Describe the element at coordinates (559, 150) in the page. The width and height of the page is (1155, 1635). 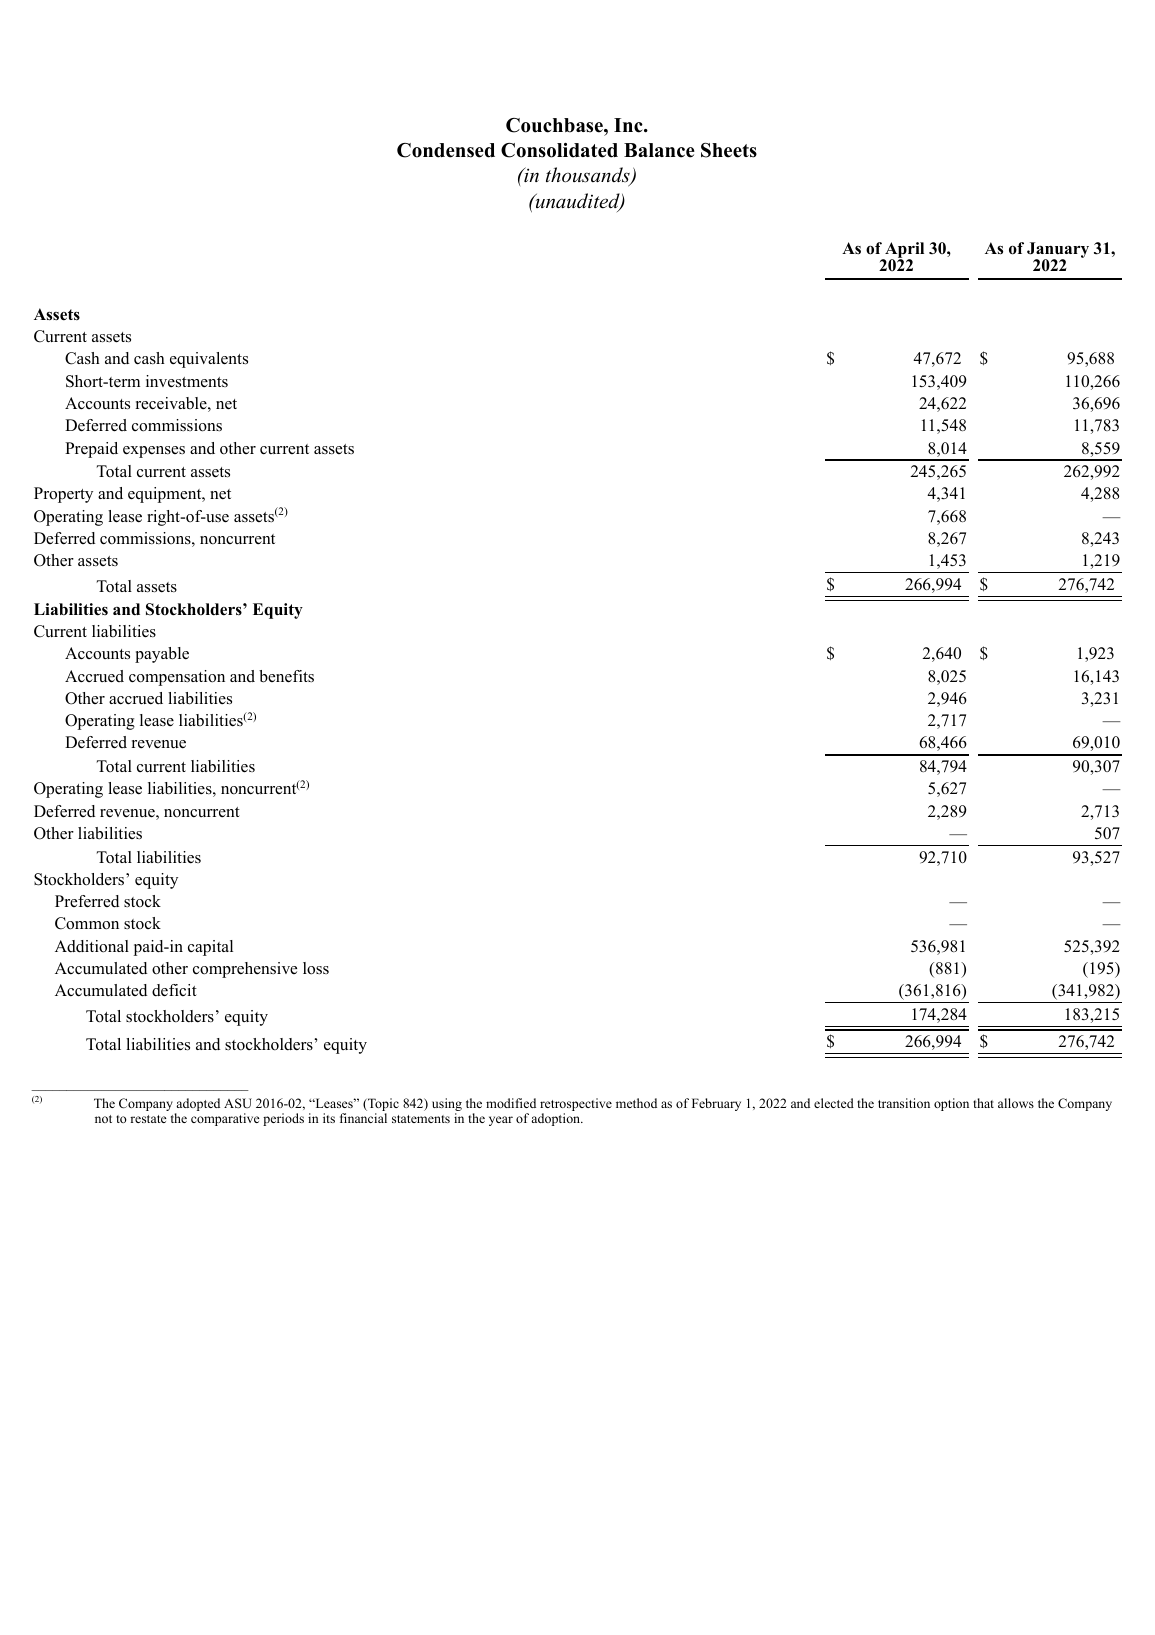
I see `Consolidated` at that location.
